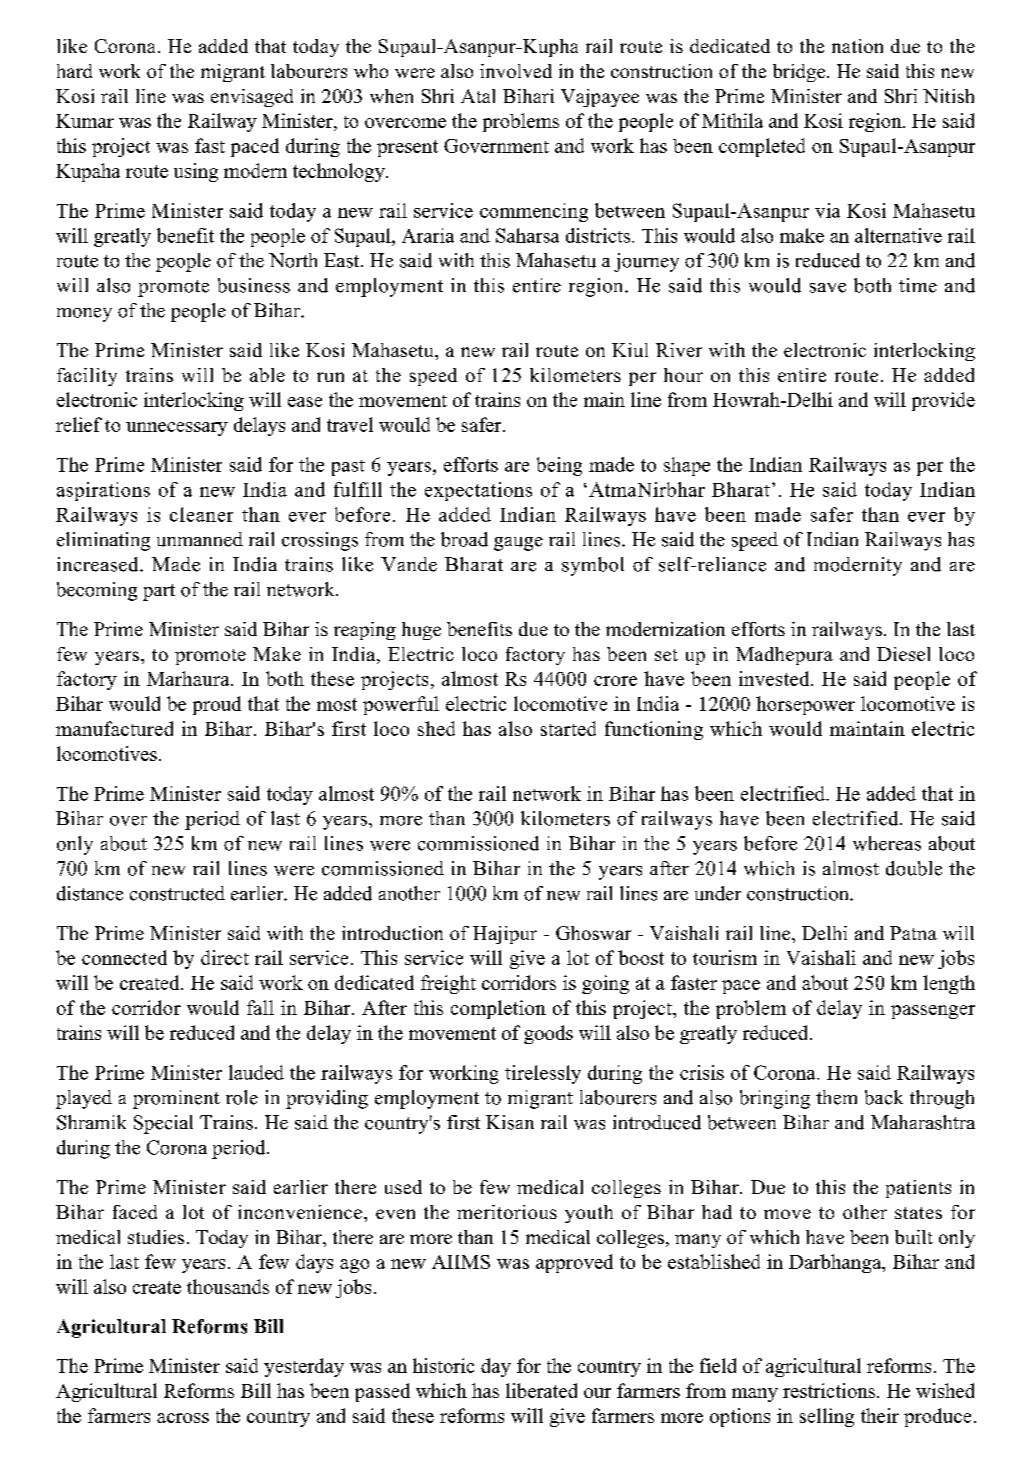  What do you see at coordinates (800, 73) in the screenshot?
I see `bridge` at bounding box center [800, 73].
